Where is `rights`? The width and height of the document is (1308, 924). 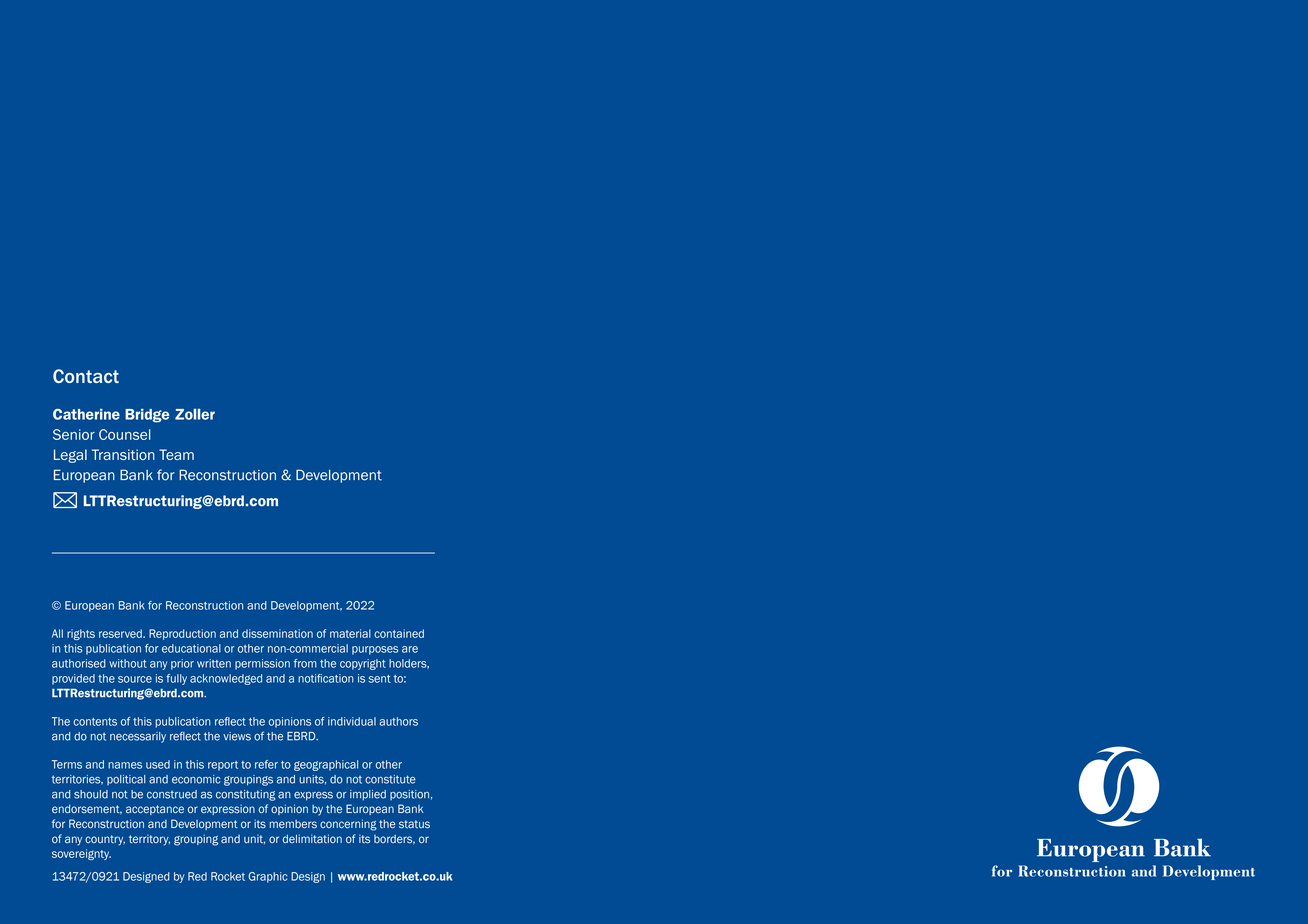
rights is located at coordinates (81, 634).
